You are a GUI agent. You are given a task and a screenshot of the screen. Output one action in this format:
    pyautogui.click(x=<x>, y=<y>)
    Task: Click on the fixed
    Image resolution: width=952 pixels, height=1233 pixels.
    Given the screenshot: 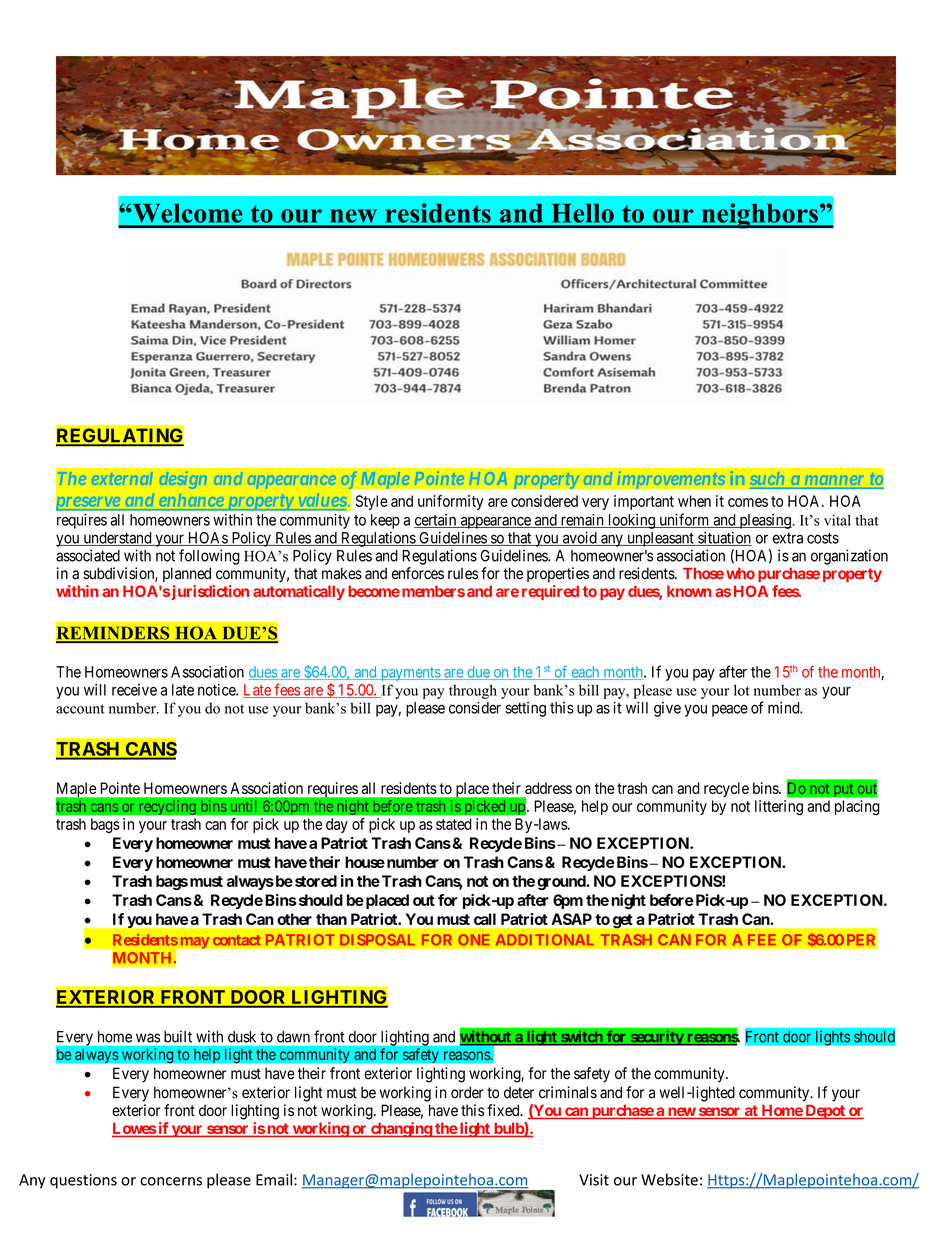 What is the action you would take?
    pyautogui.click(x=504, y=1110)
